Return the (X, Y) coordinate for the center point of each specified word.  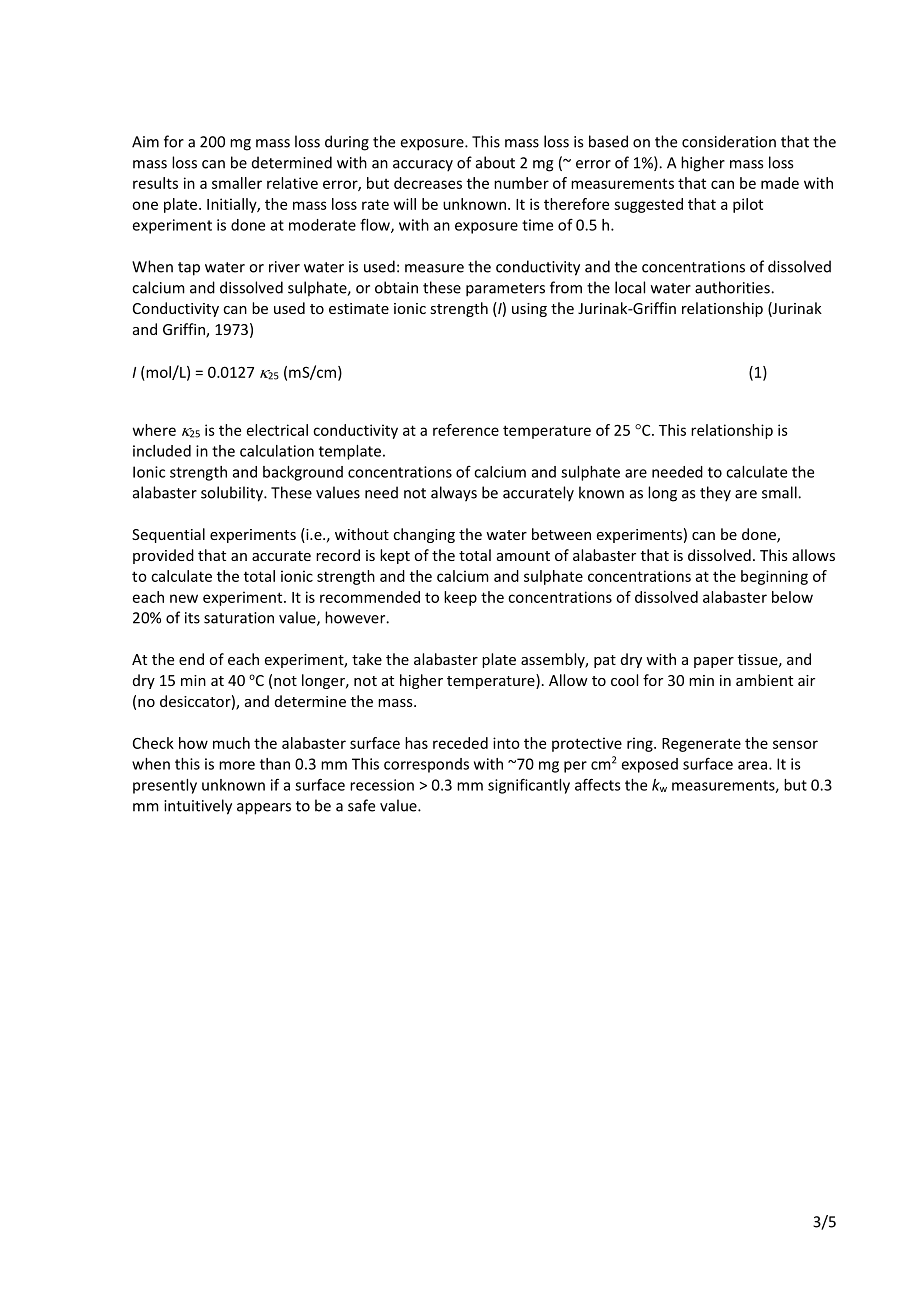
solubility (233, 494)
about (495, 162)
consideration (729, 141)
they (715, 494)
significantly (529, 786)
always (454, 494)
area (752, 765)
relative (292, 183)
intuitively (198, 807)
